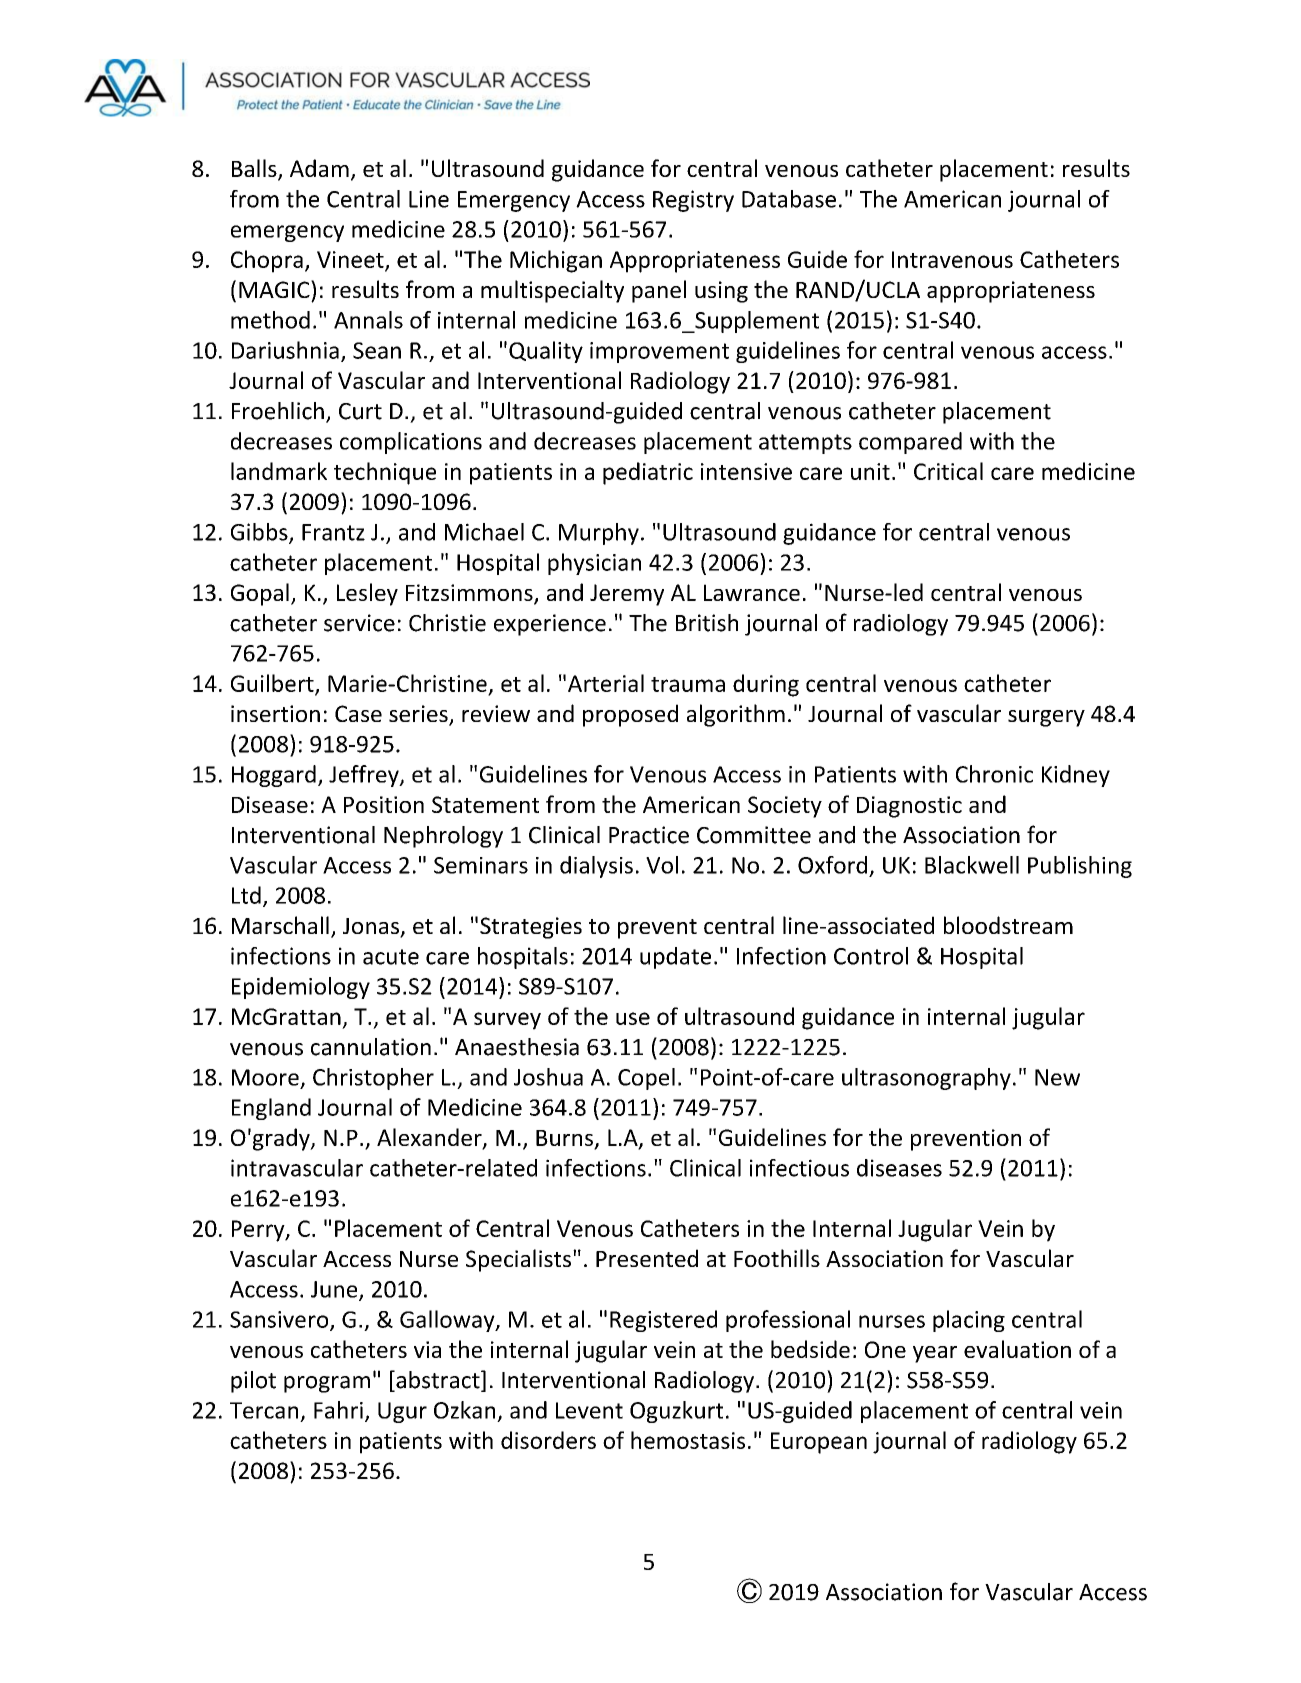 The height and width of the screenshot is (1683, 1301). What do you see at coordinates (994, 774) in the screenshot?
I see `Chronic` at bounding box center [994, 774].
